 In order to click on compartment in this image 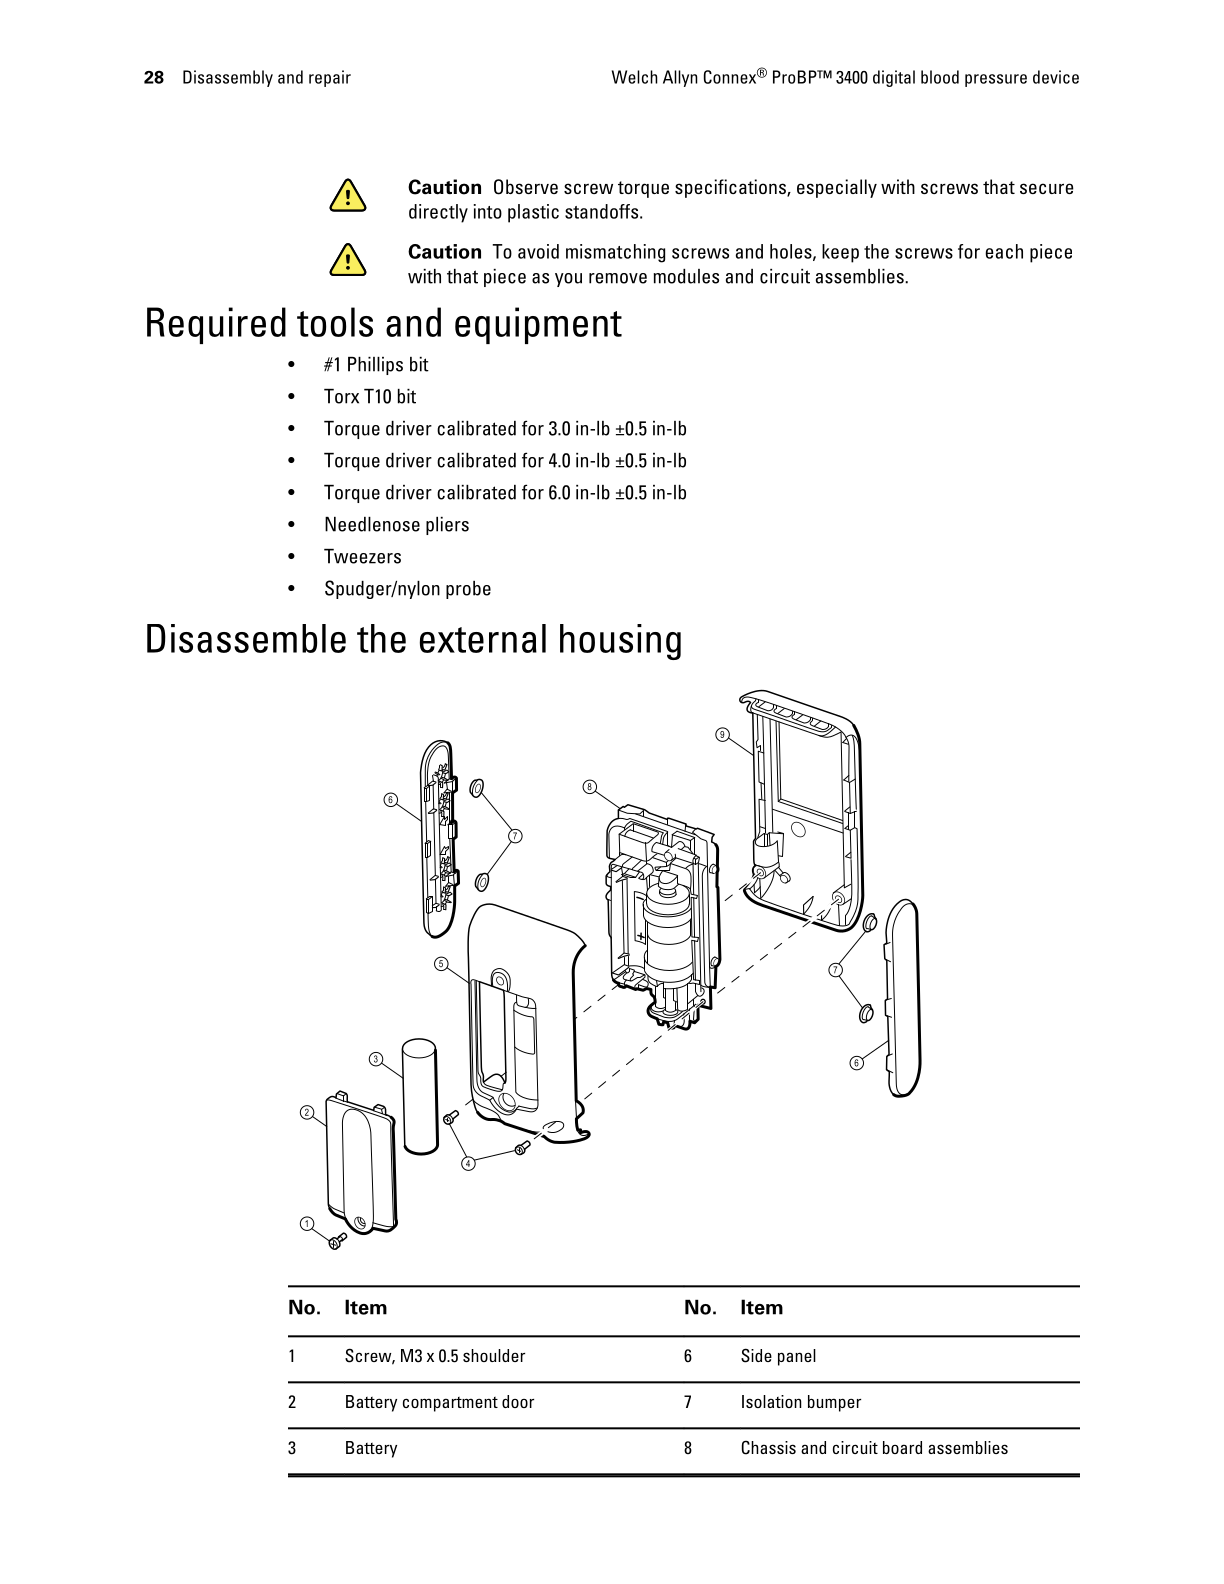, I will do `click(450, 1404)`.
